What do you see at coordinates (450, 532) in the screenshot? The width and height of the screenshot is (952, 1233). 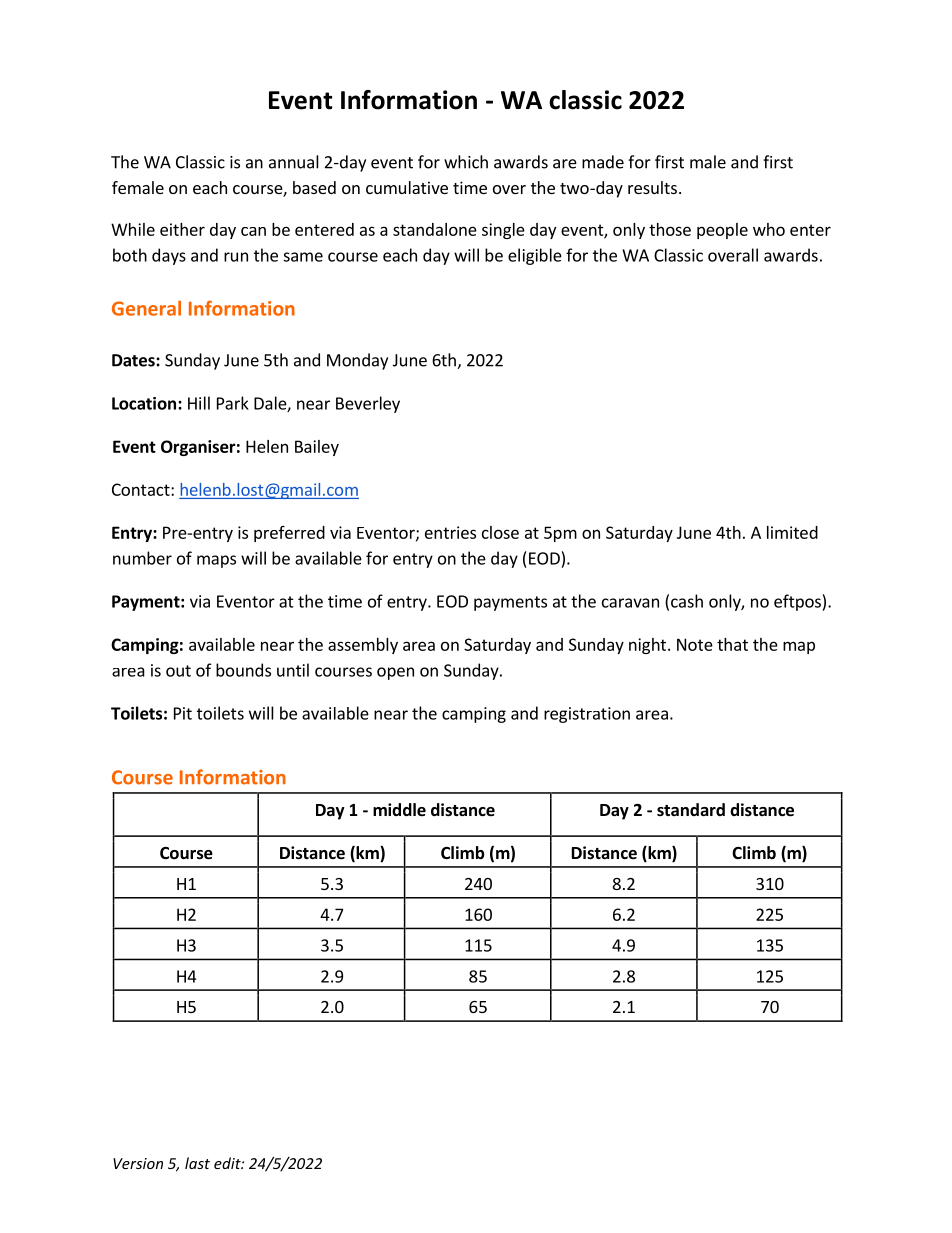 I see `entries` at bounding box center [450, 532].
